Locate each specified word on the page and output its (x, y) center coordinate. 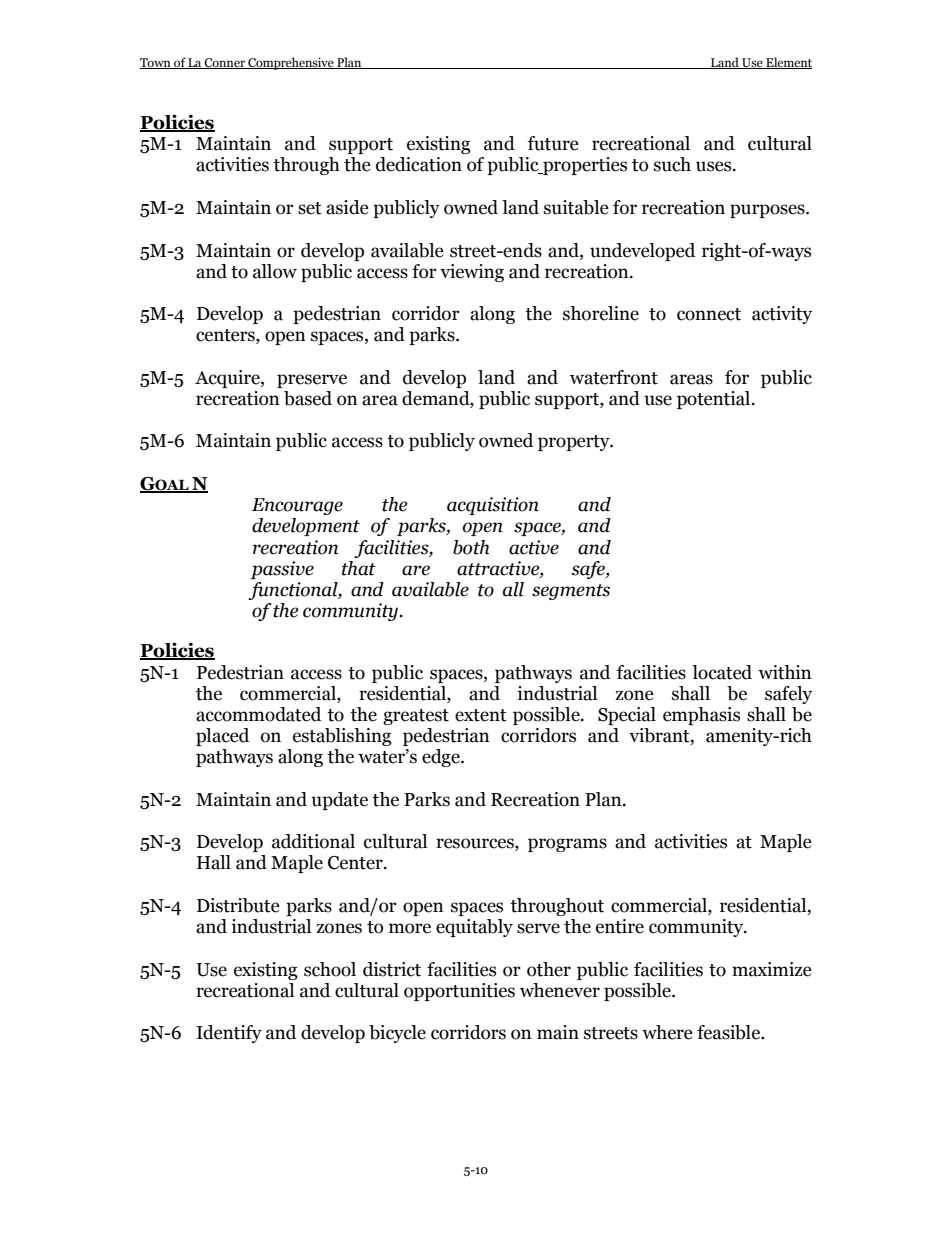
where (667, 1032)
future (553, 143)
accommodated (258, 714)
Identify (229, 1034)
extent (481, 715)
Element (788, 63)
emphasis (701, 716)
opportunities (459, 992)
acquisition (493, 506)
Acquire (228, 379)
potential (715, 400)
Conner (225, 63)
